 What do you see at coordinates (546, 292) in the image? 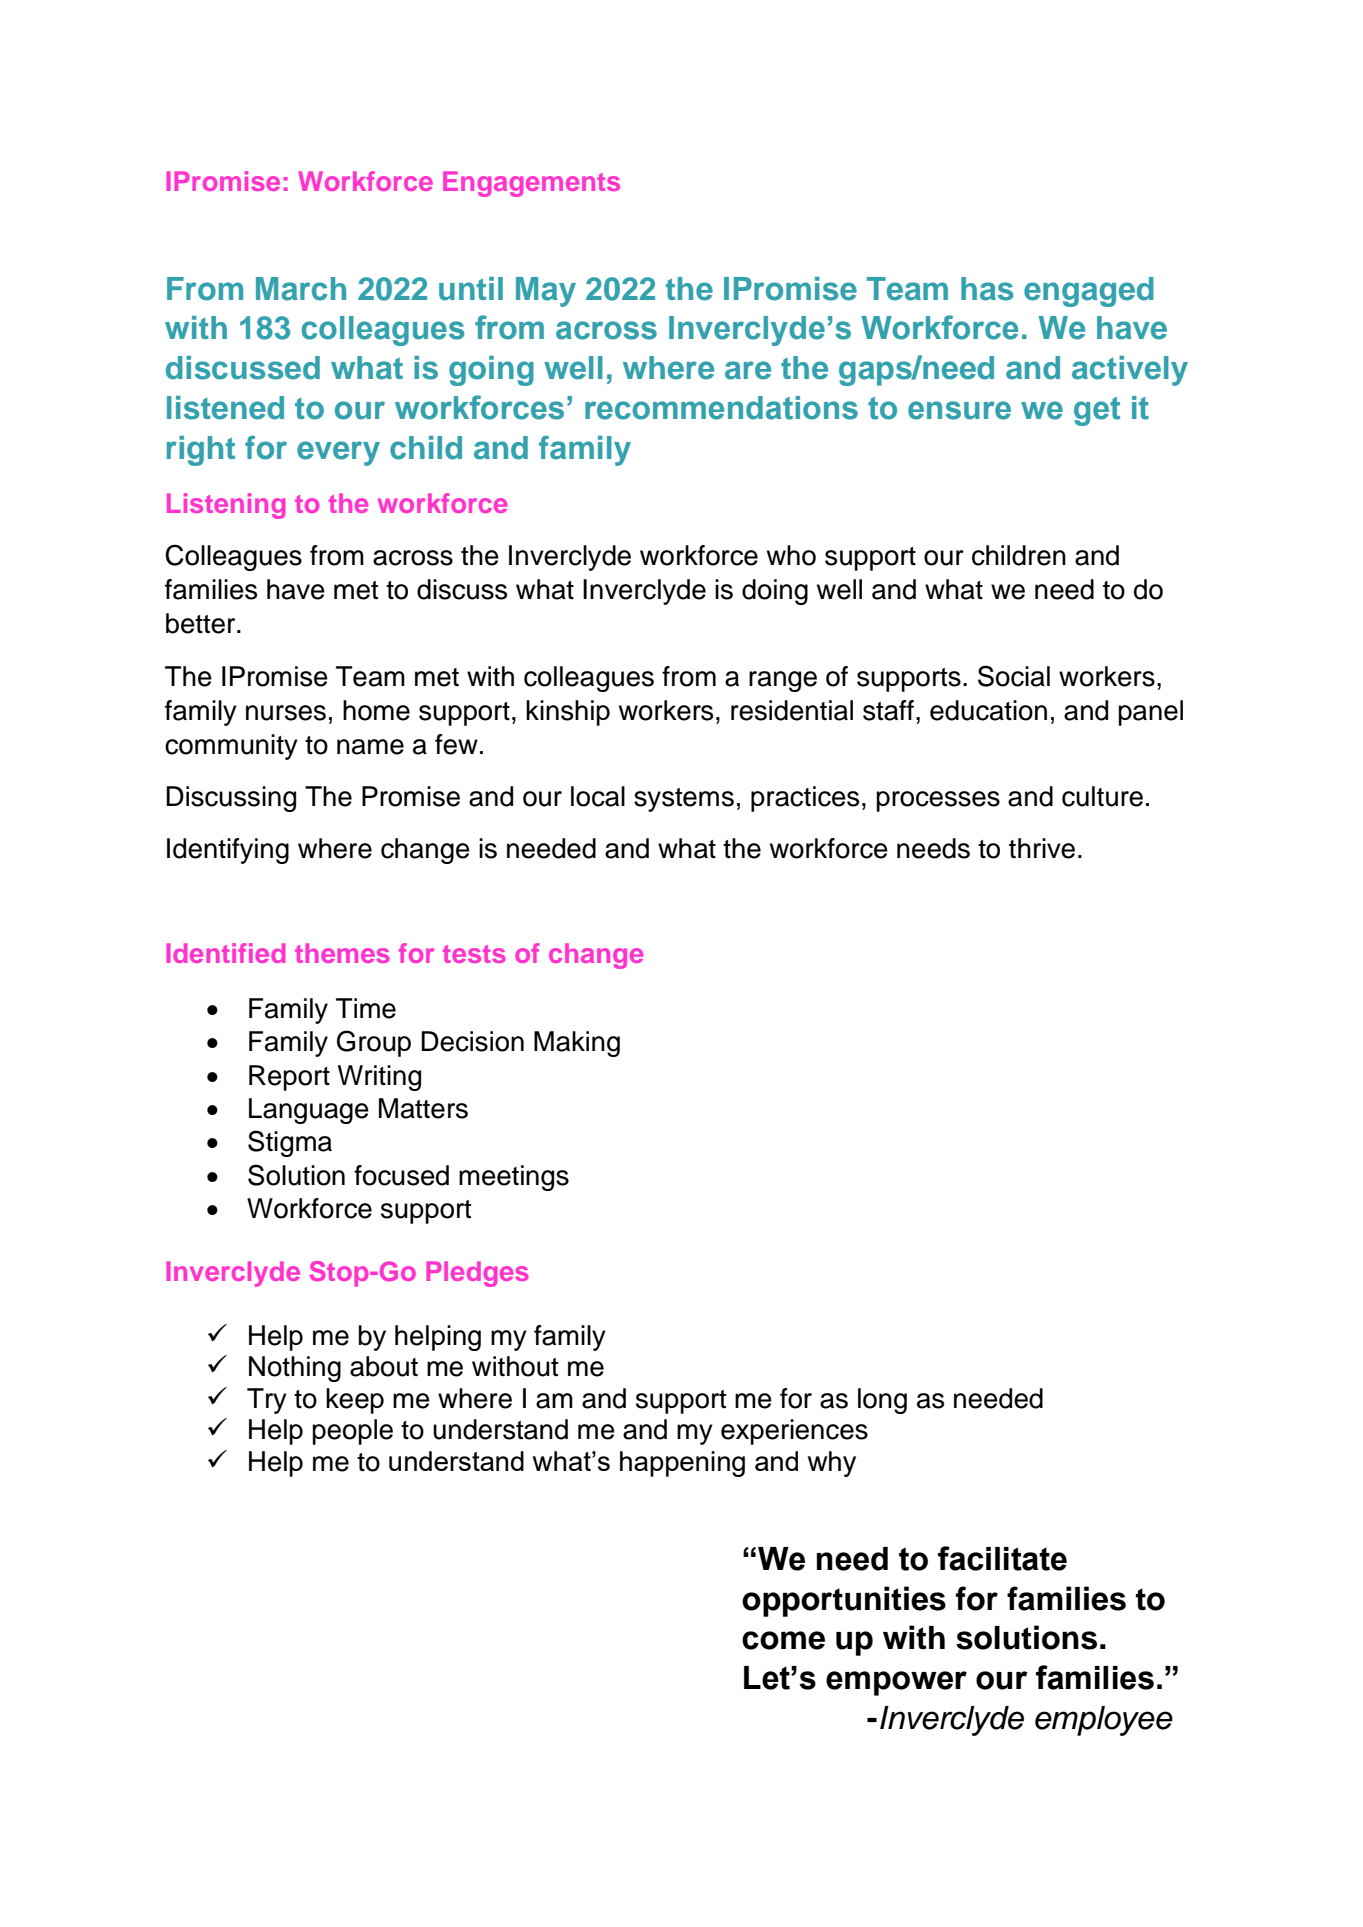
I see `May` at bounding box center [546, 292].
